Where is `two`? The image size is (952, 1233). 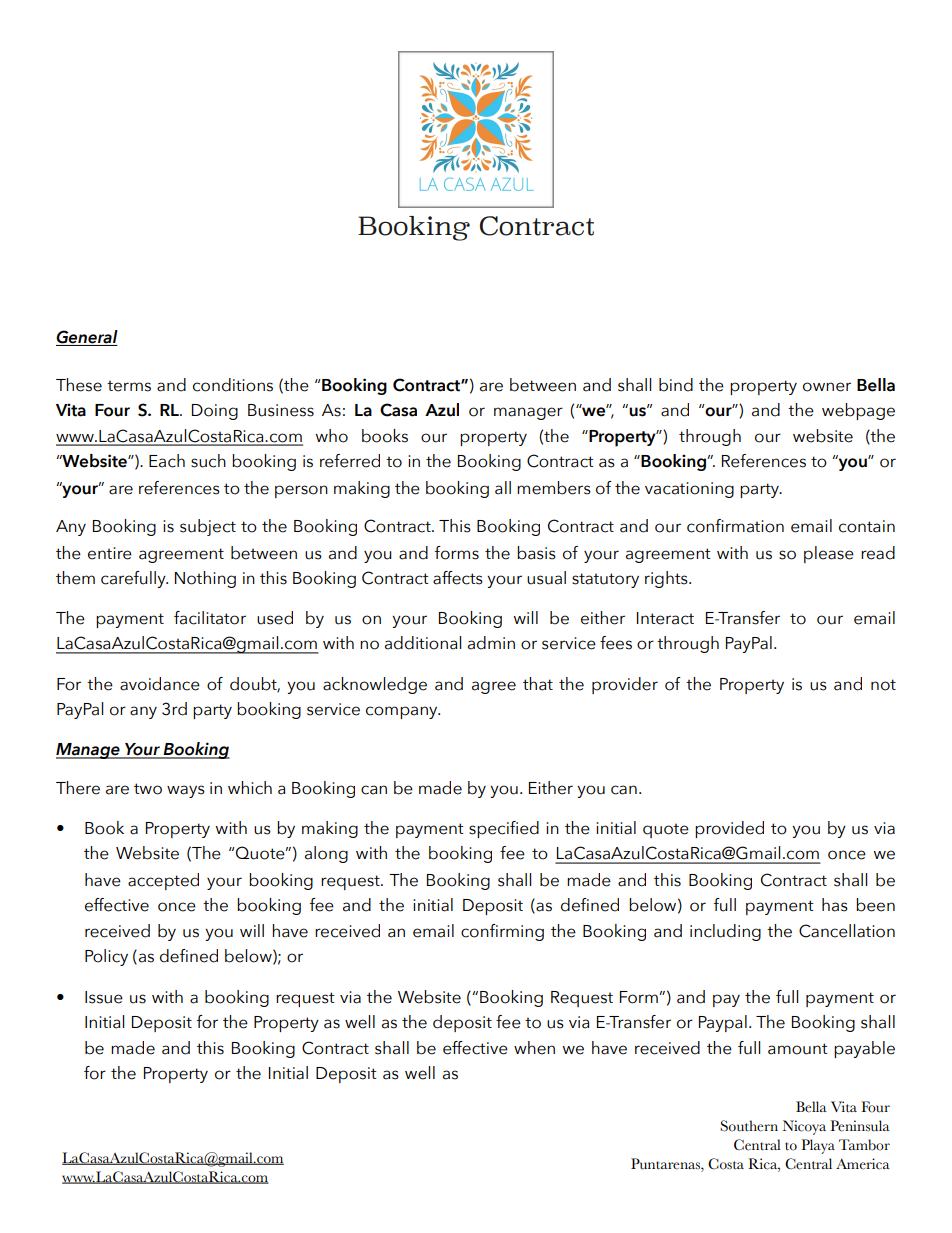 two is located at coordinates (148, 789).
